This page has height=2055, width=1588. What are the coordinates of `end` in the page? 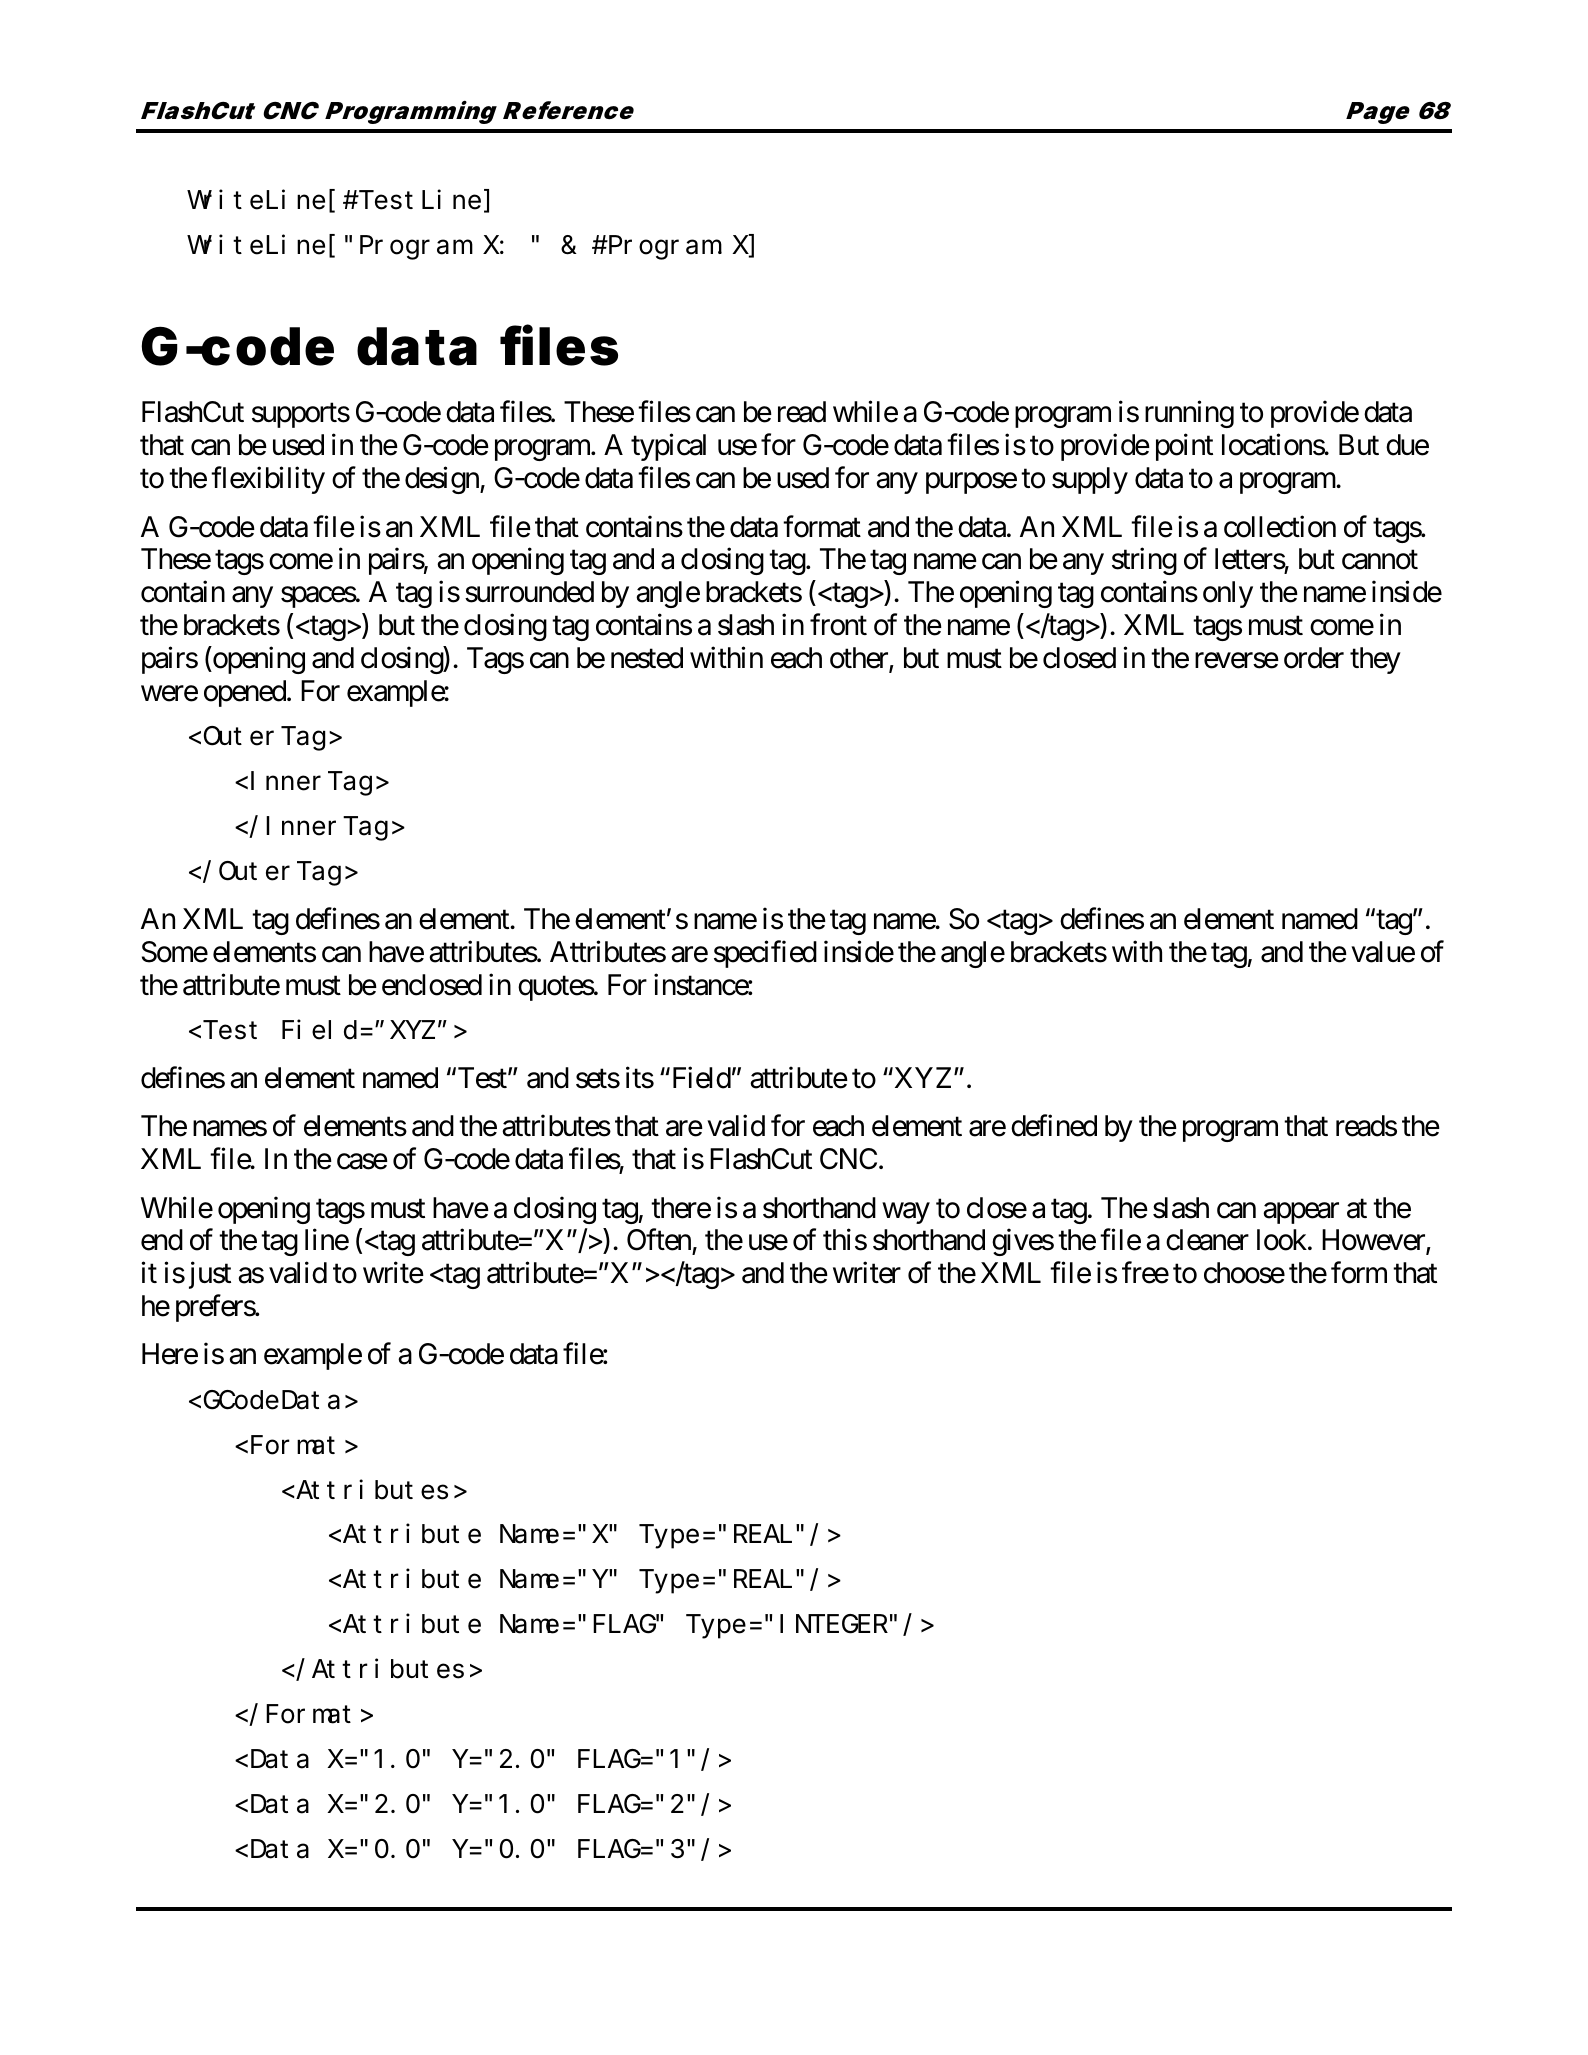 It's located at (162, 1240).
